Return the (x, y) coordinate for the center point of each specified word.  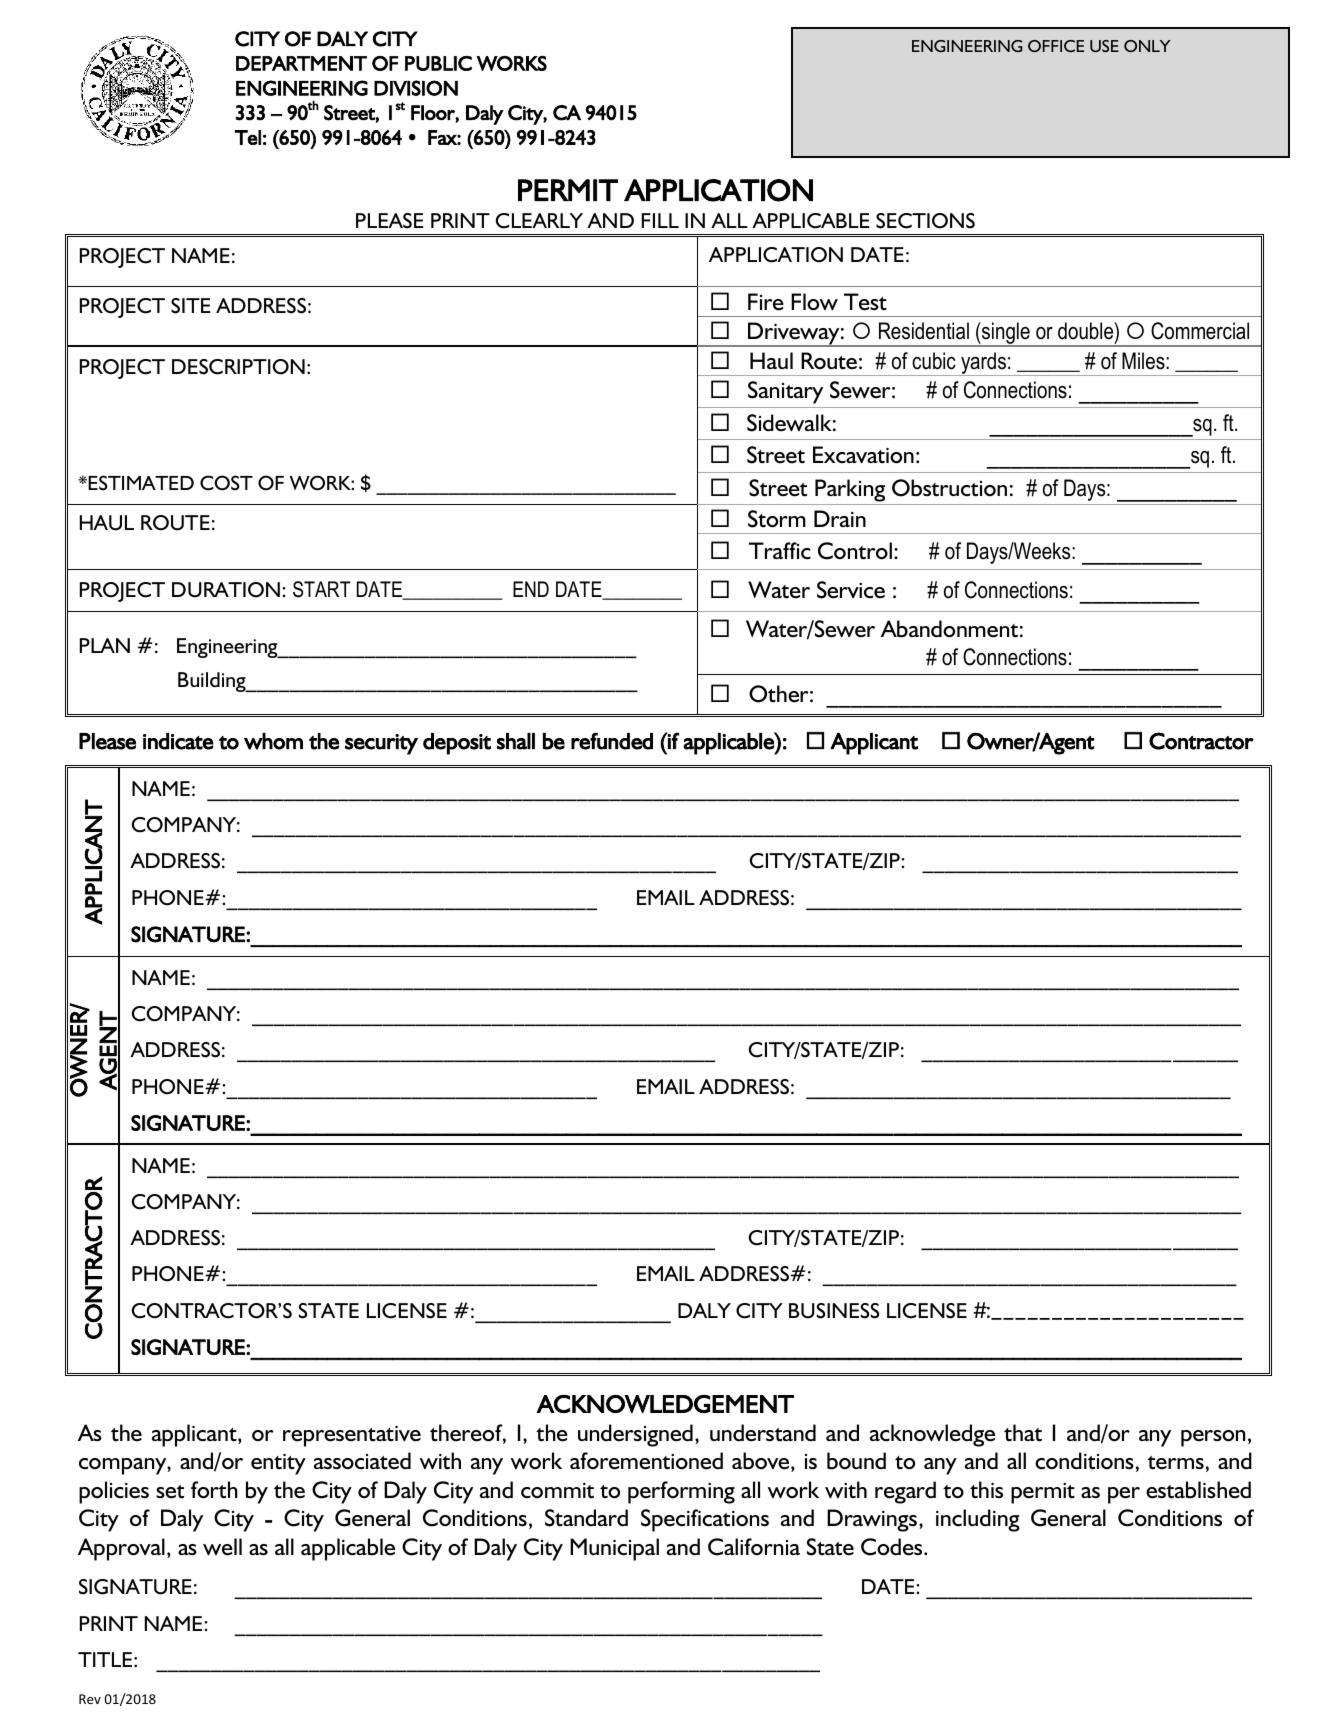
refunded (612, 741)
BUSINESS (834, 1311)
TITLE (105, 1659)
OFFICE (1056, 46)
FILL (660, 220)
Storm (777, 519)
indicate (178, 741)
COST (226, 483)
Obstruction (949, 488)
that (1023, 1433)
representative (352, 1436)
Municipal (614, 1549)
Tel (248, 137)
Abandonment (949, 629)
